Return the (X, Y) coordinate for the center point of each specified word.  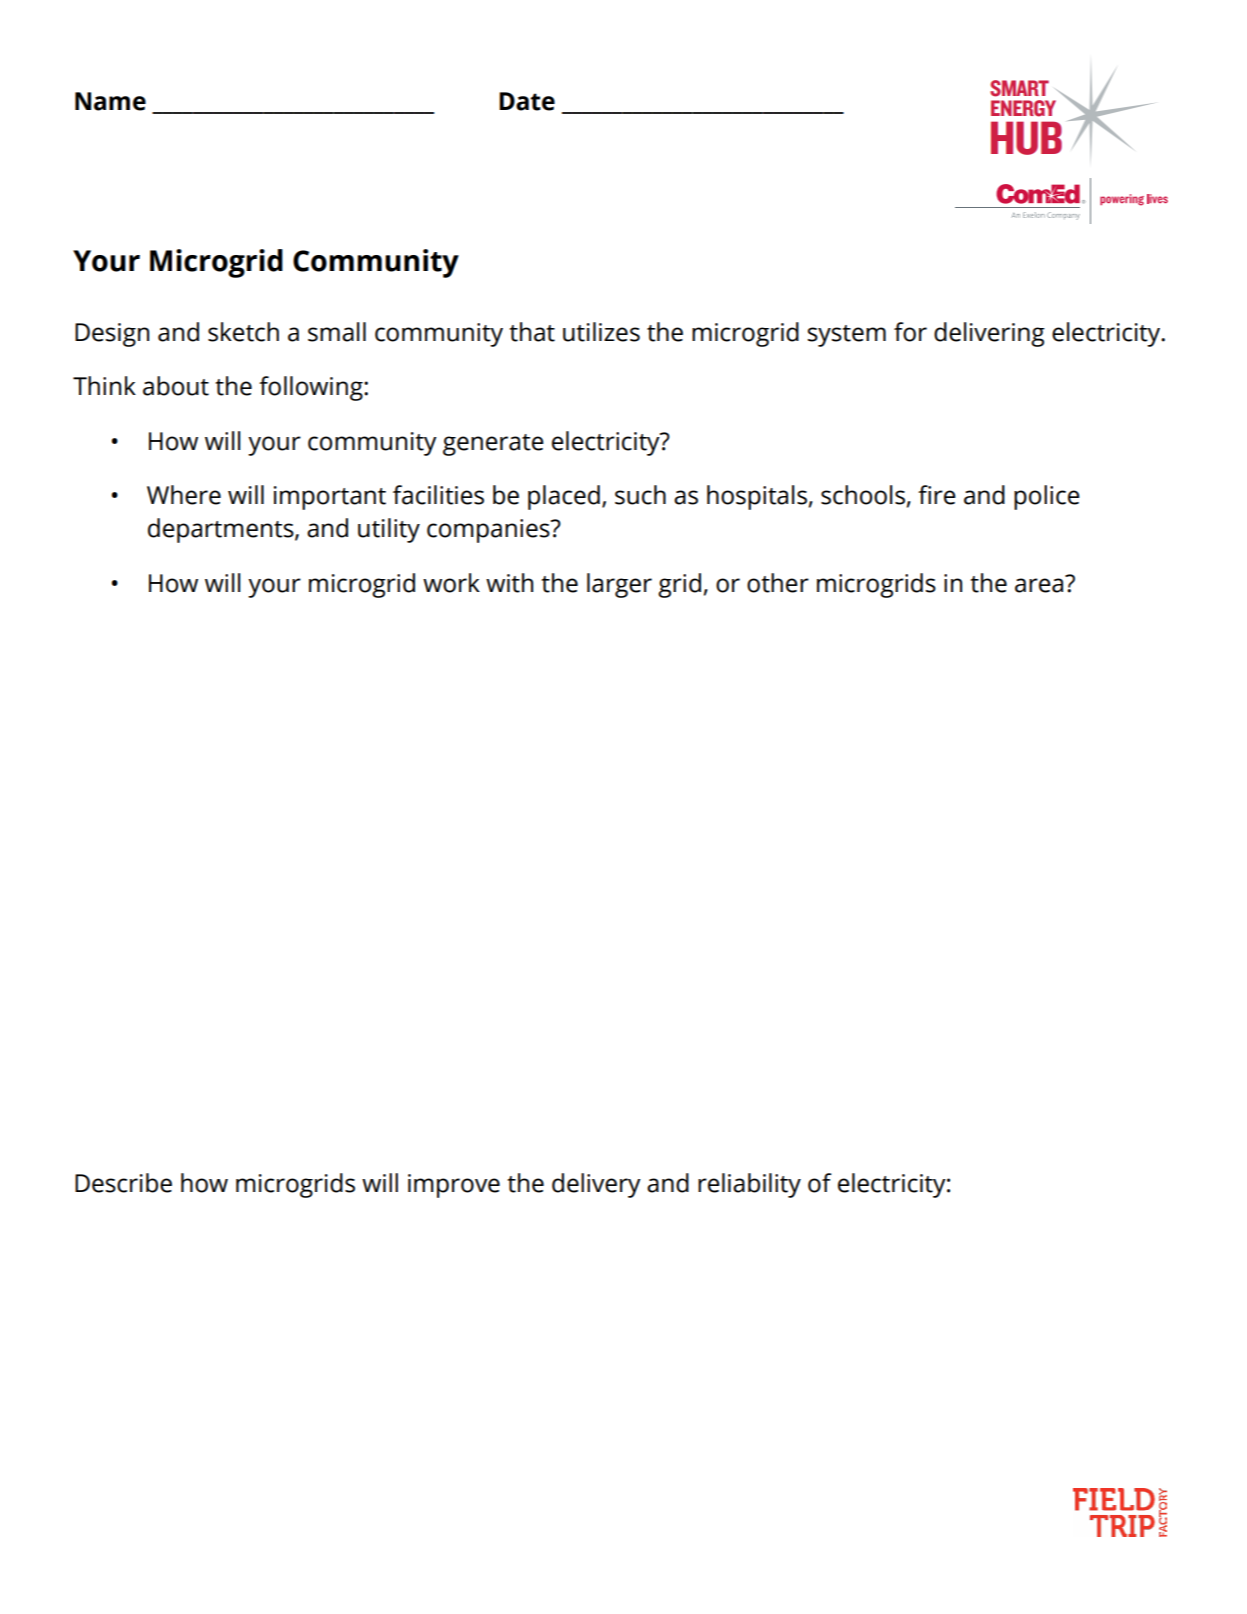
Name (110, 101)
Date (527, 101)
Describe (123, 1183)
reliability (749, 1185)
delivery (596, 1185)
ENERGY (1023, 108)
